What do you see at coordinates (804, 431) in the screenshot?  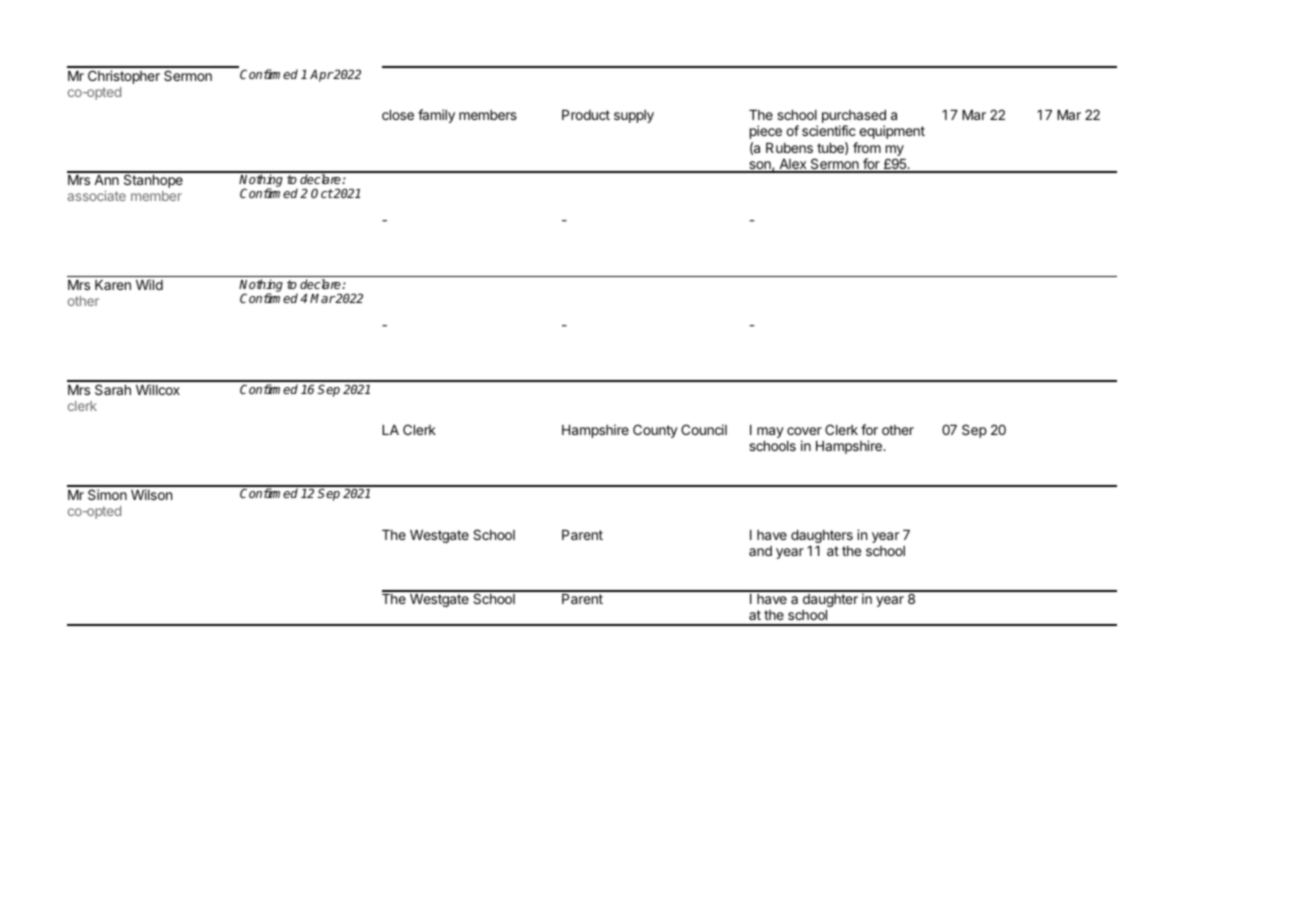 I see `cover` at bounding box center [804, 431].
